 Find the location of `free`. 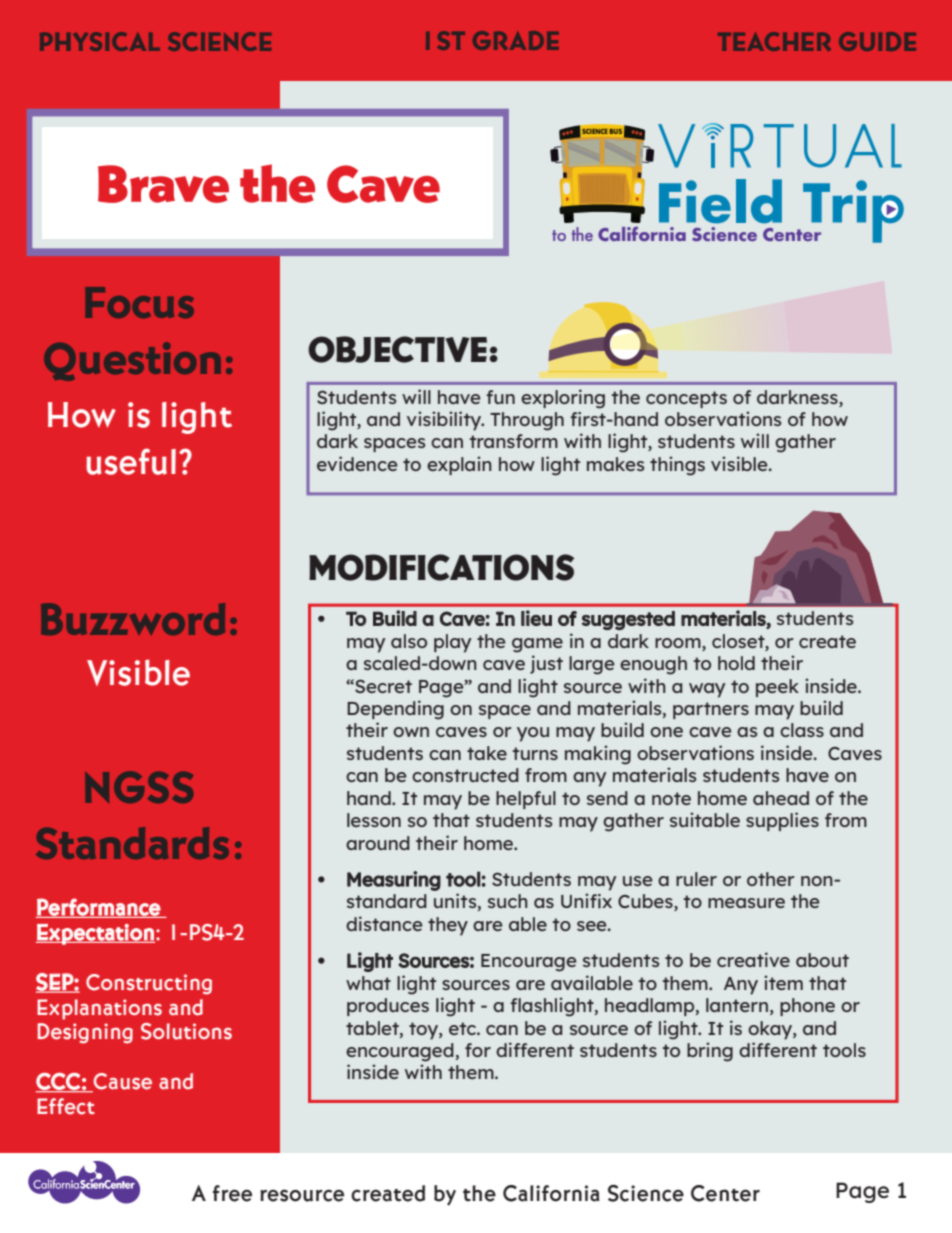

free is located at coordinates (232, 1193).
